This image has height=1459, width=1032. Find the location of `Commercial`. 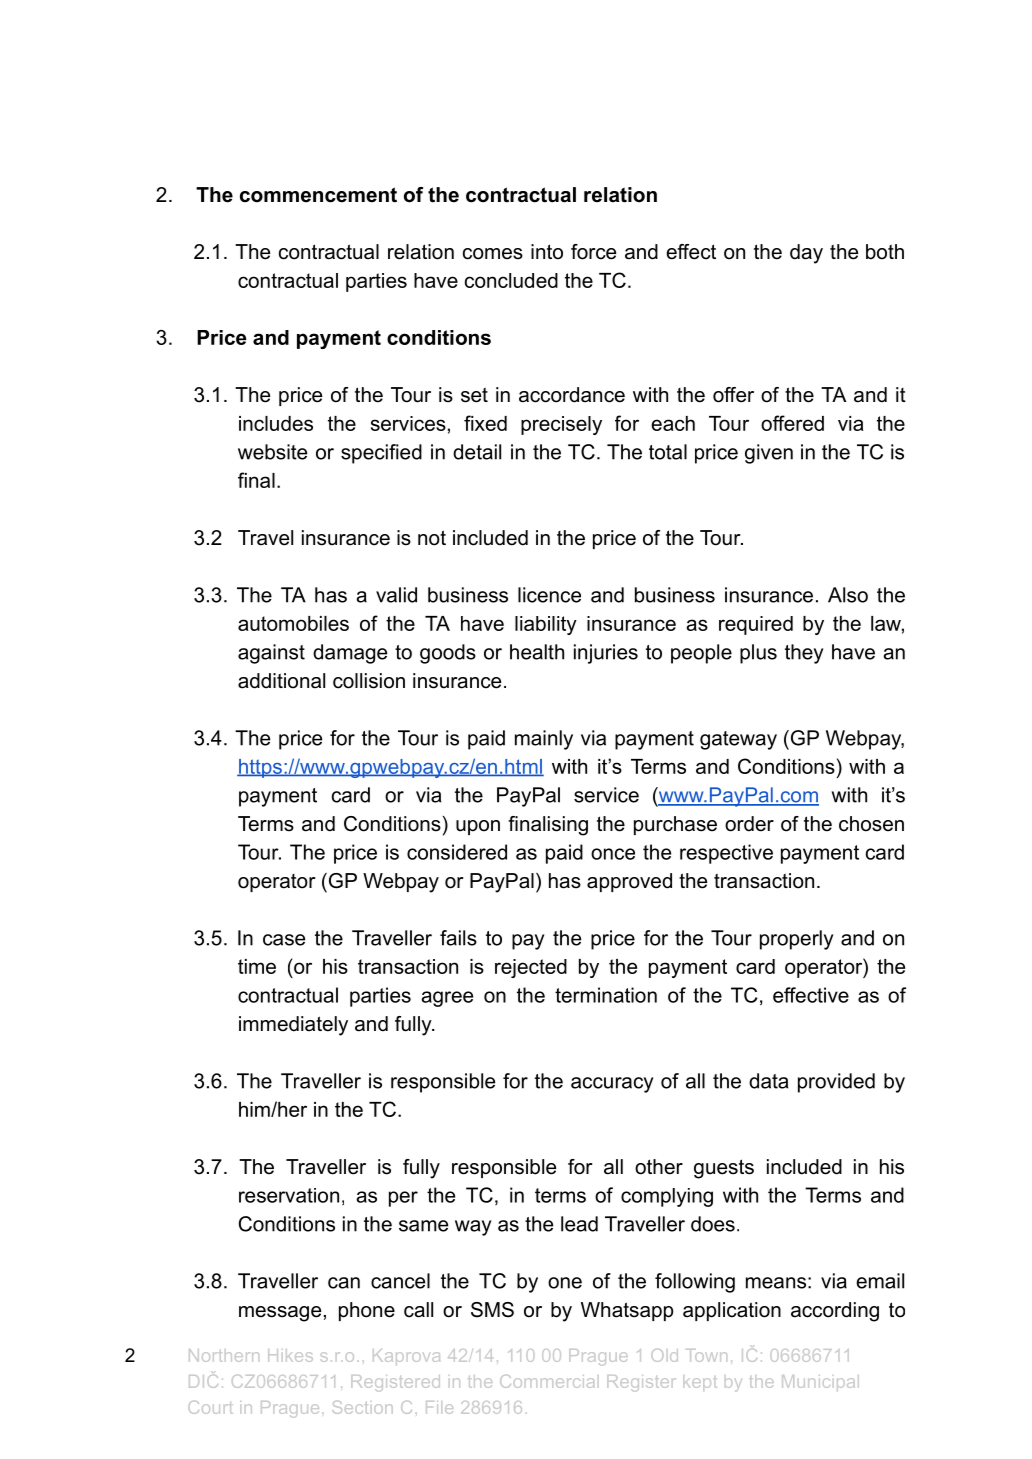

Commercial is located at coordinates (547, 1381).
